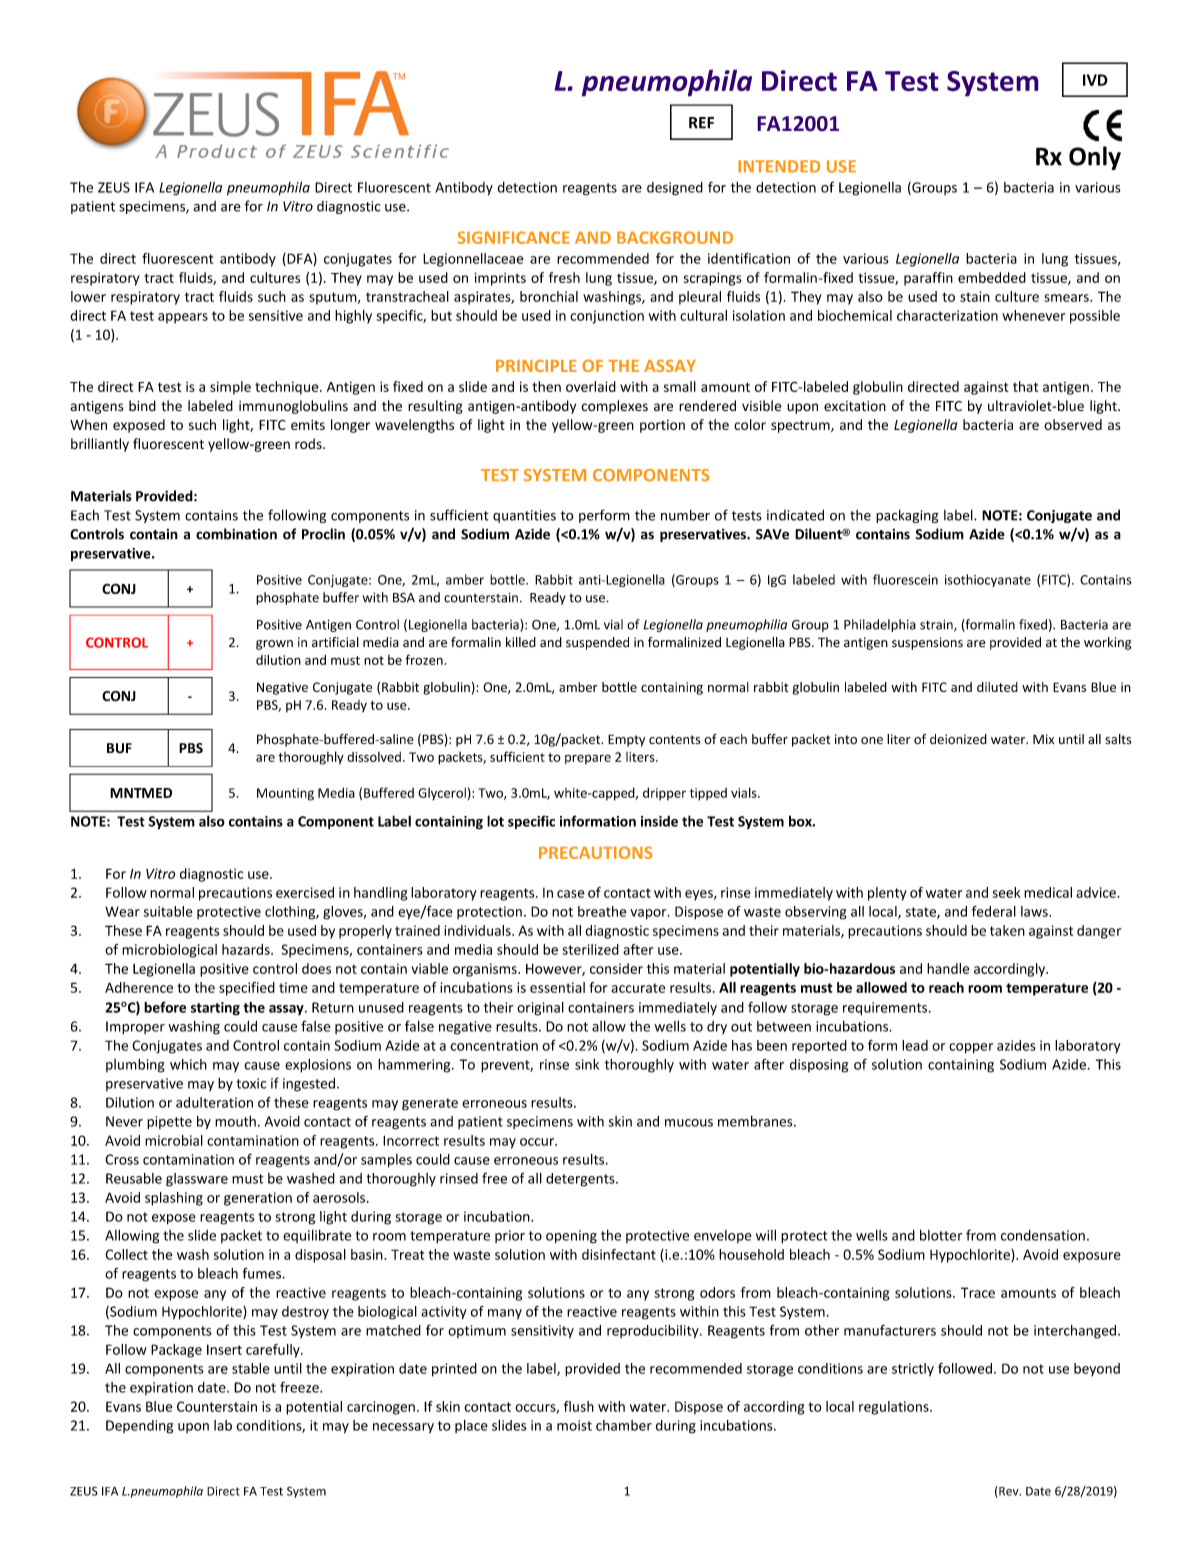 The height and width of the image is (1541, 1191). I want to click on simple, so click(230, 388).
